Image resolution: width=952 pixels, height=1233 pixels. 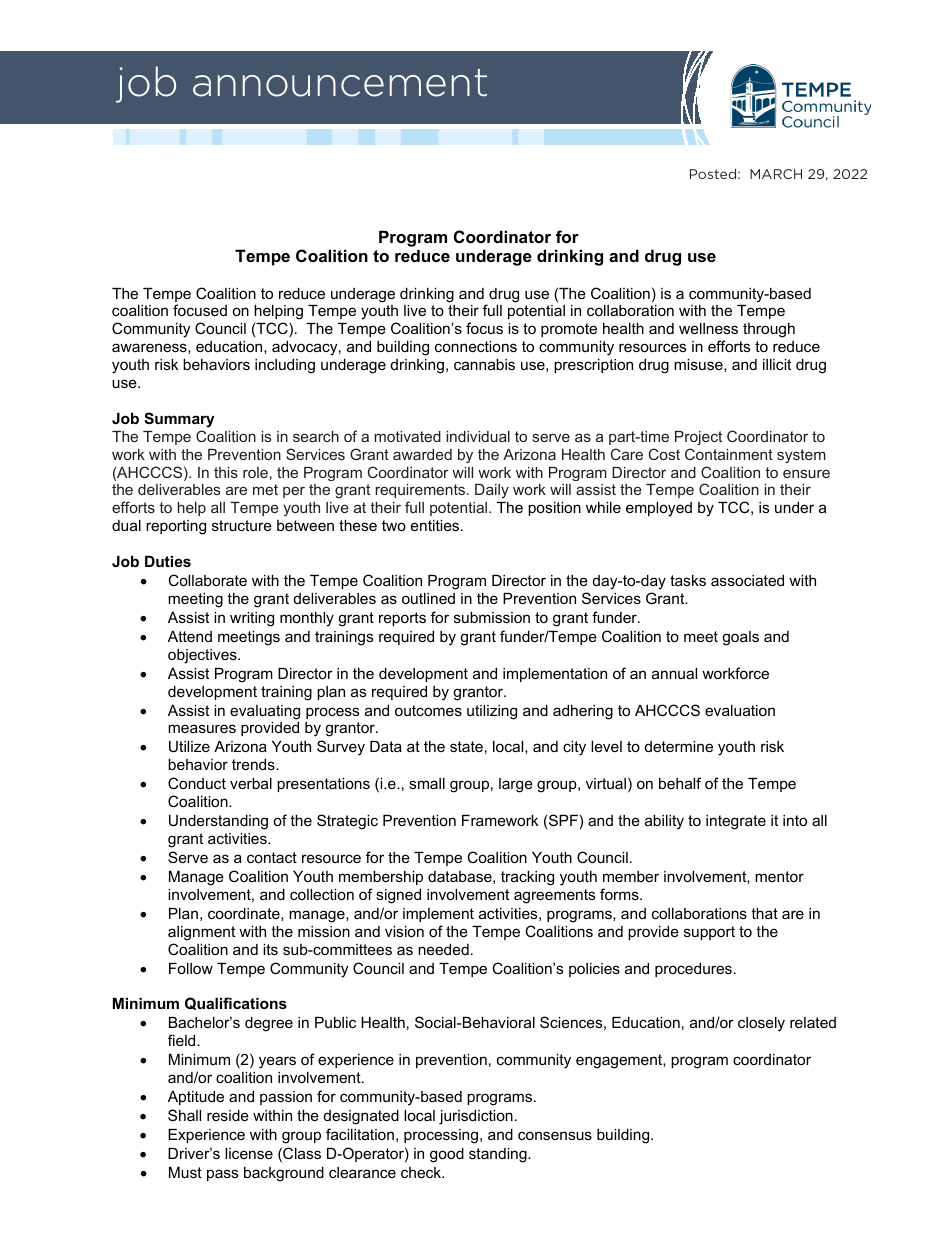 What do you see at coordinates (476, 346) in the document?
I see `connections` at bounding box center [476, 346].
